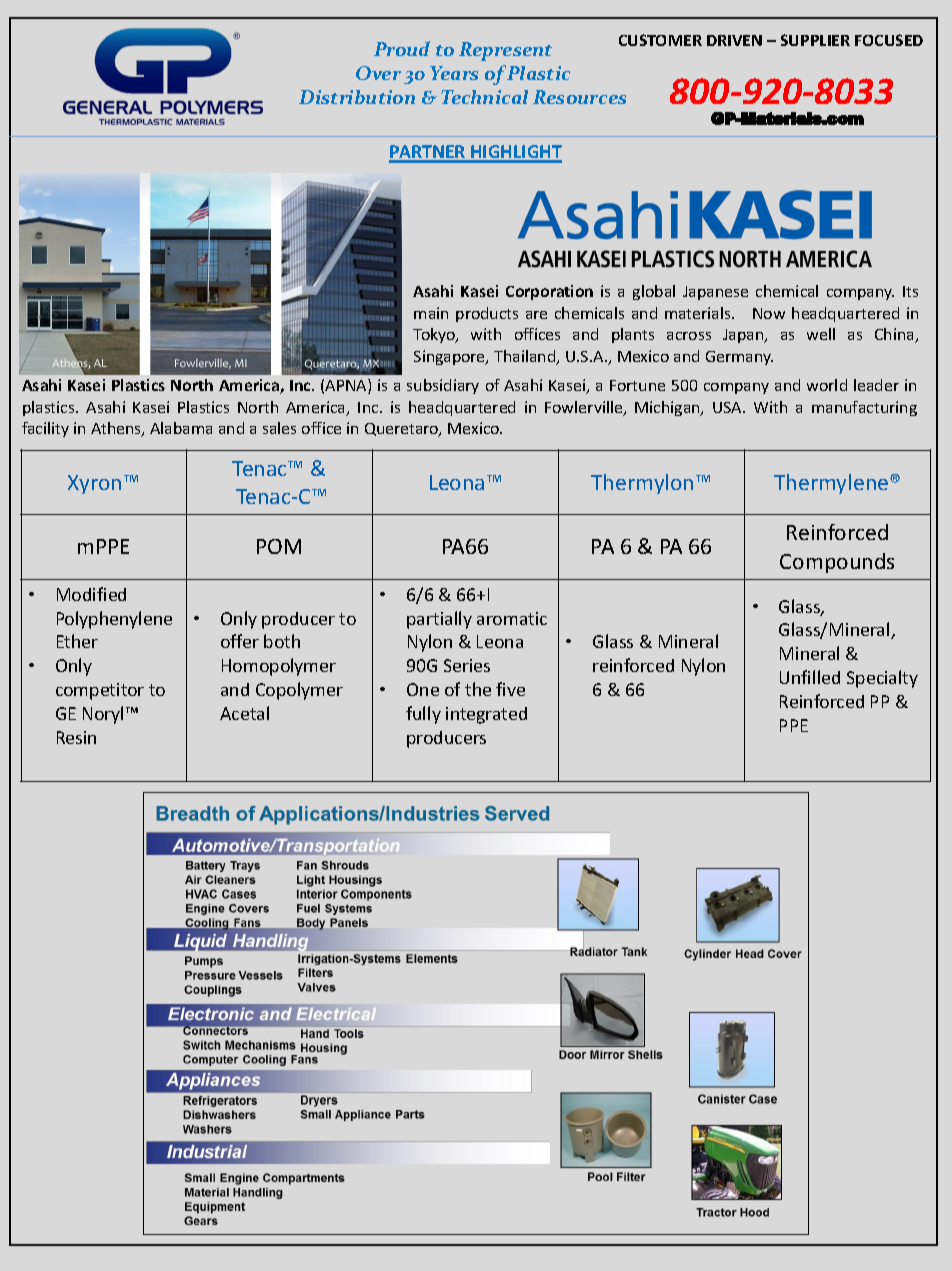  I want to click on Corporation, so click(549, 292).
